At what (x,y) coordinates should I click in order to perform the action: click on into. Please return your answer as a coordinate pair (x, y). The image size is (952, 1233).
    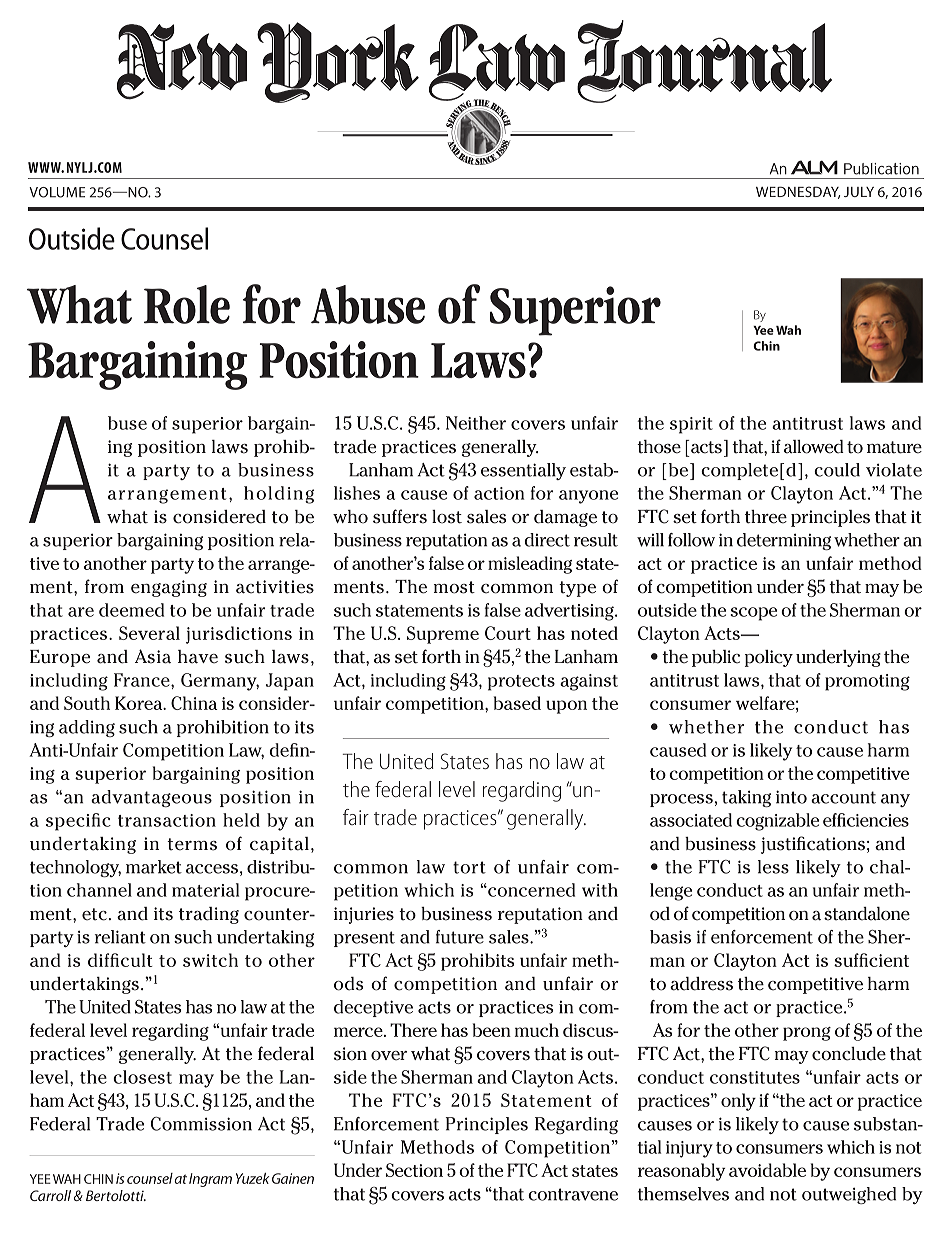
    Looking at the image, I should click on (791, 797).
